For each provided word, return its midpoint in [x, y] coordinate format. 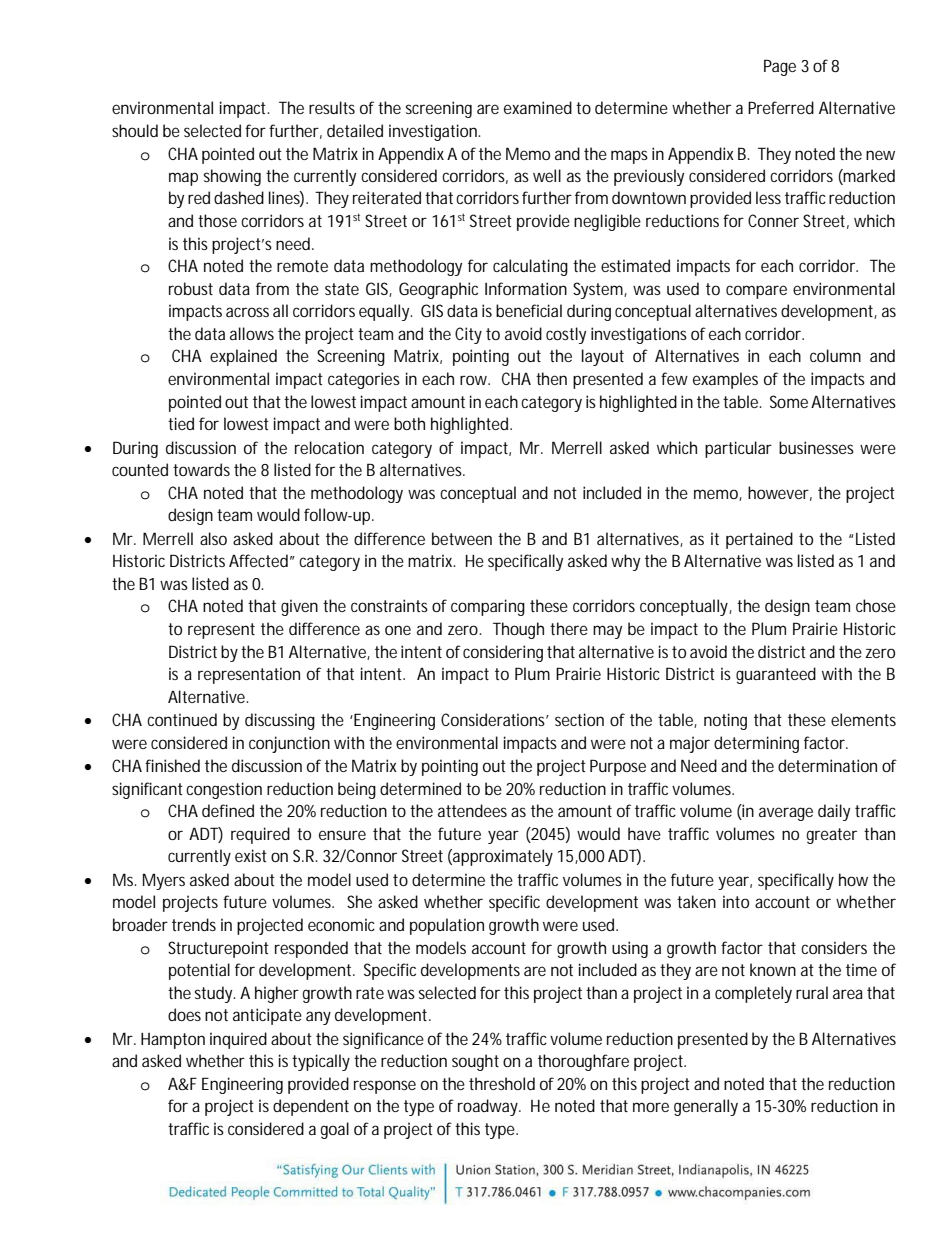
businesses [816, 447]
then [551, 378]
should [135, 130]
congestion [224, 790]
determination [827, 765]
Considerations [495, 719]
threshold [502, 1083]
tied [181, 423]
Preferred [781, 107]
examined [538, 107]
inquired [238, 1040]
